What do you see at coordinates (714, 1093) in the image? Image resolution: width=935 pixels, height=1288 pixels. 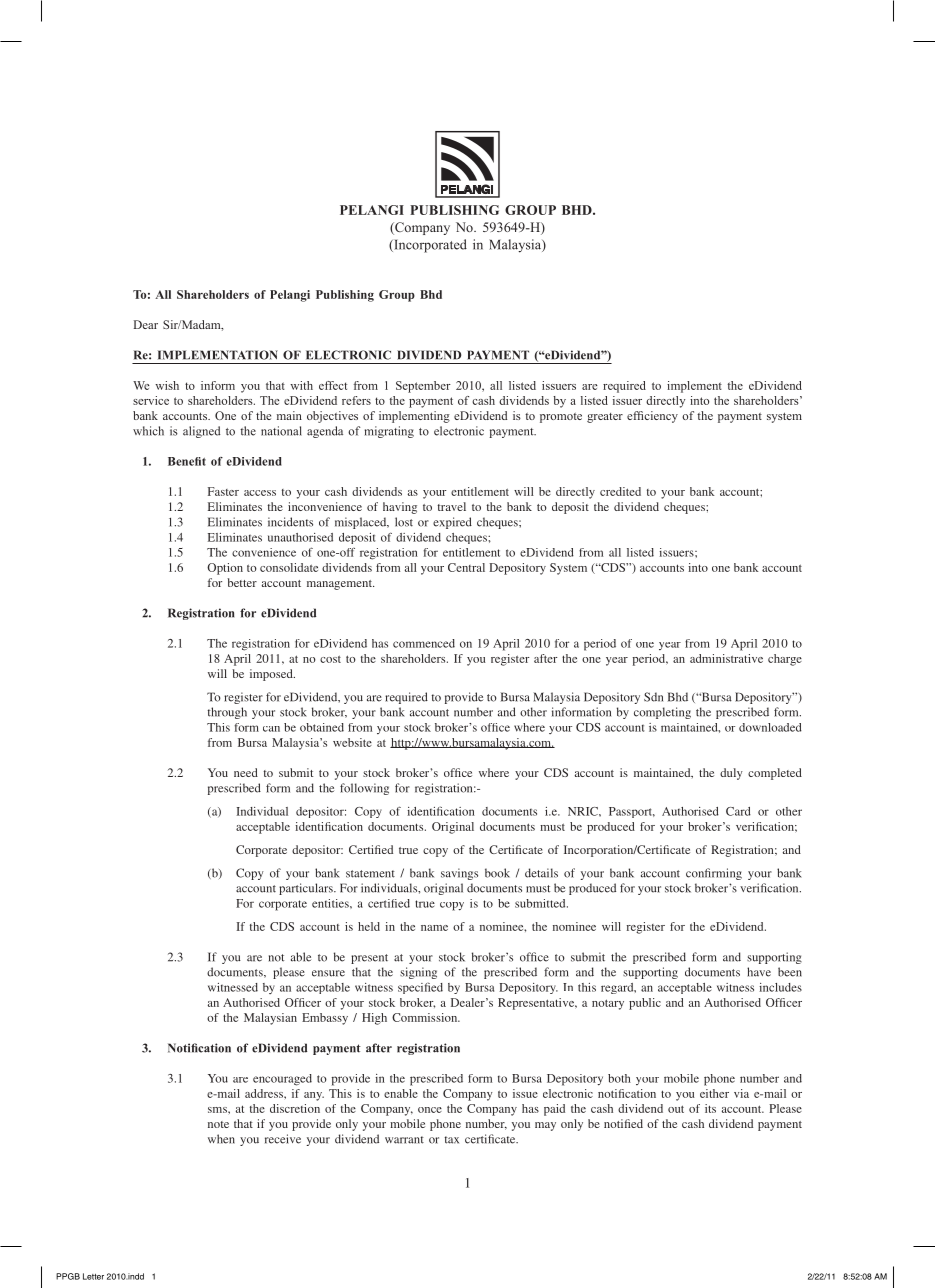 I see `either` at bounding box center [714, 1093].
